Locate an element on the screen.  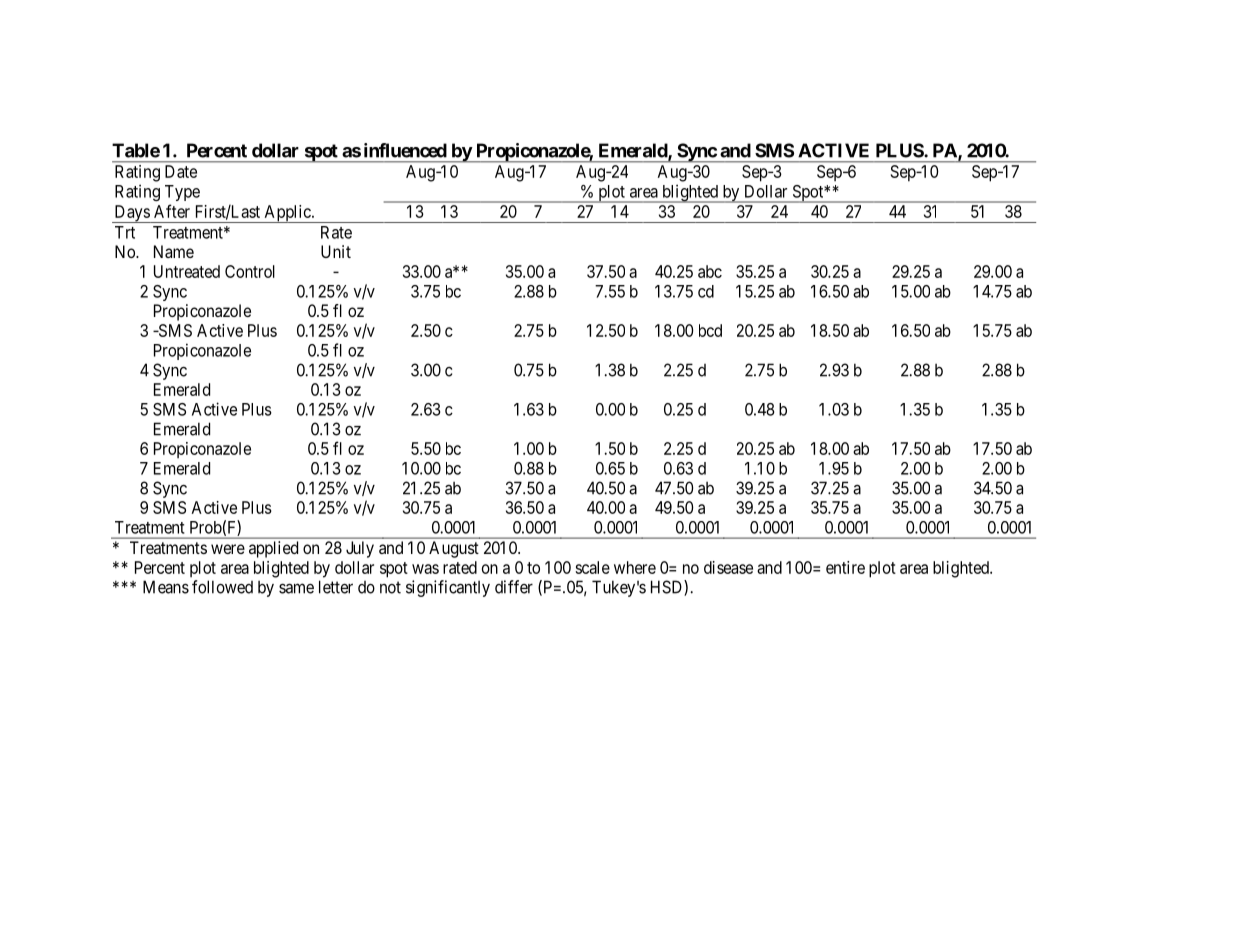
disease is located at coordinates (728, 567).
